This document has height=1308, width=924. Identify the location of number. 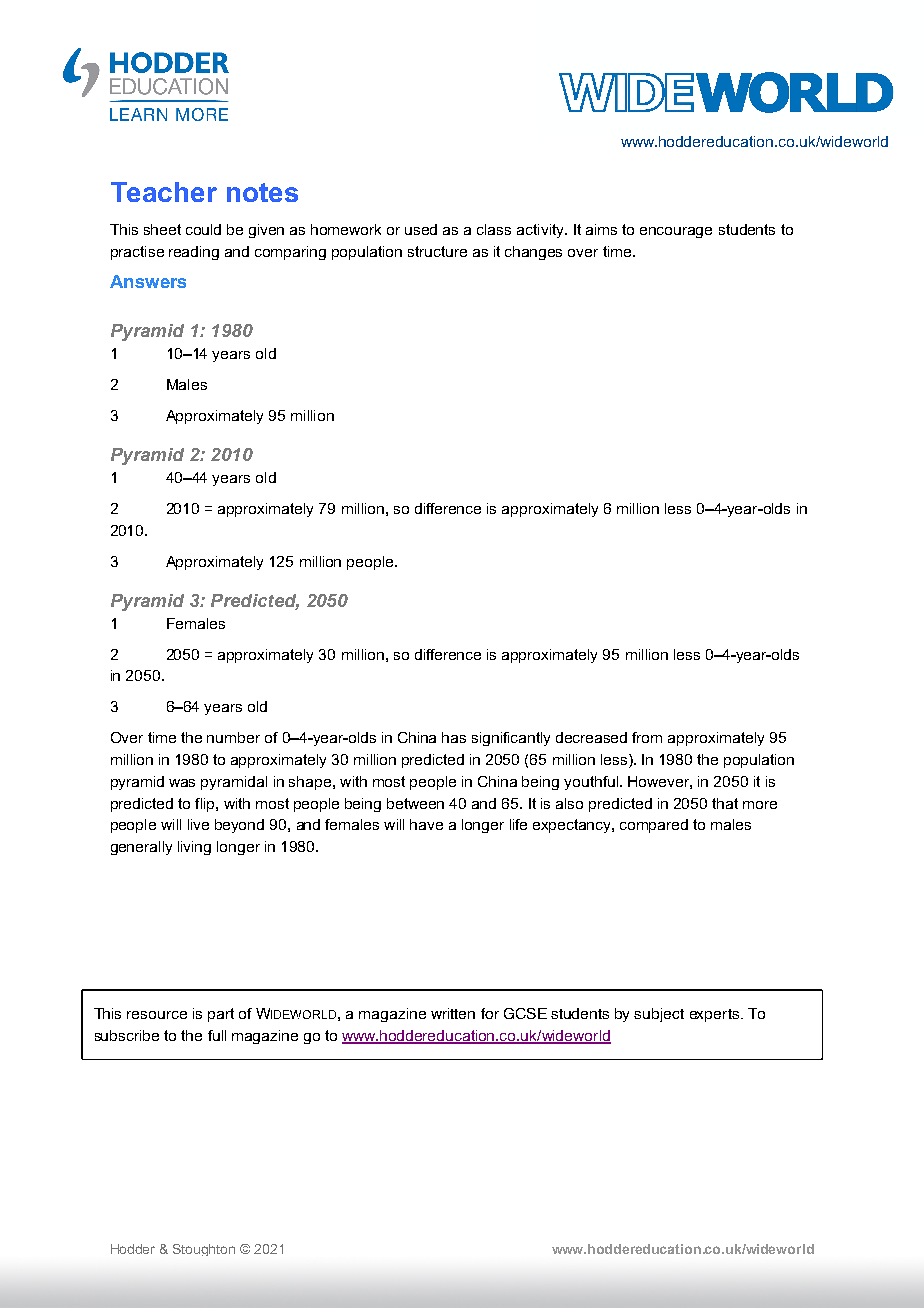
(233, 737).
